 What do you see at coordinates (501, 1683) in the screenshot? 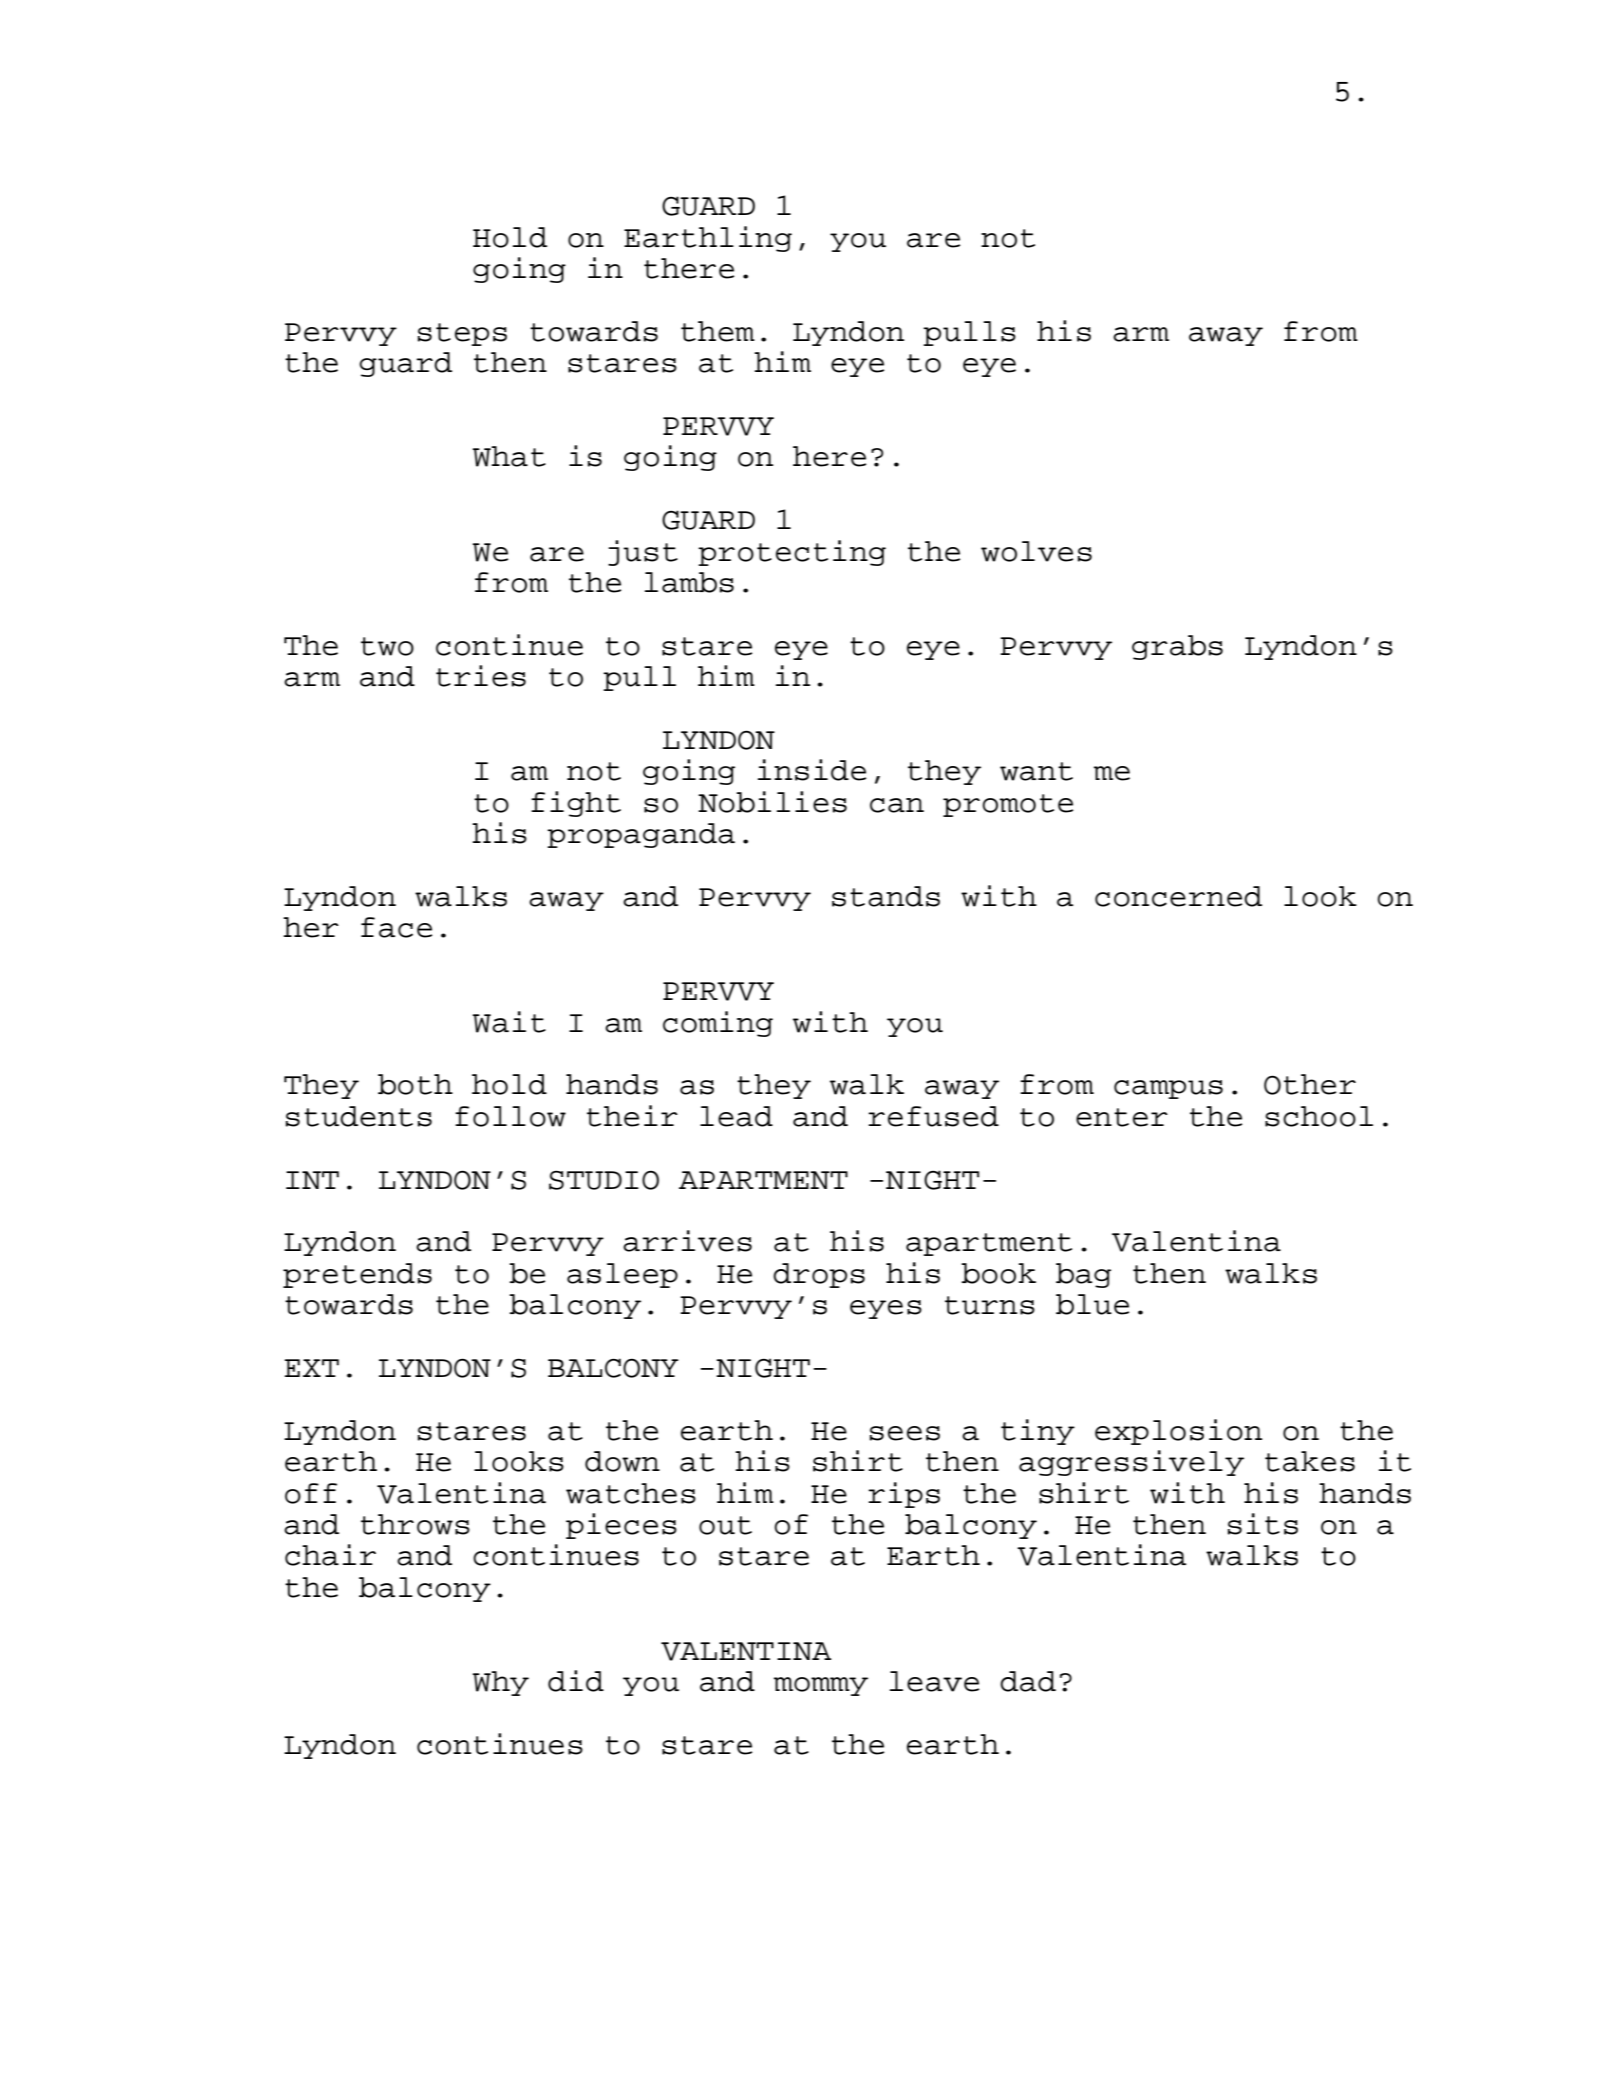
I see `Why` at bounding box center [501, 1683].
